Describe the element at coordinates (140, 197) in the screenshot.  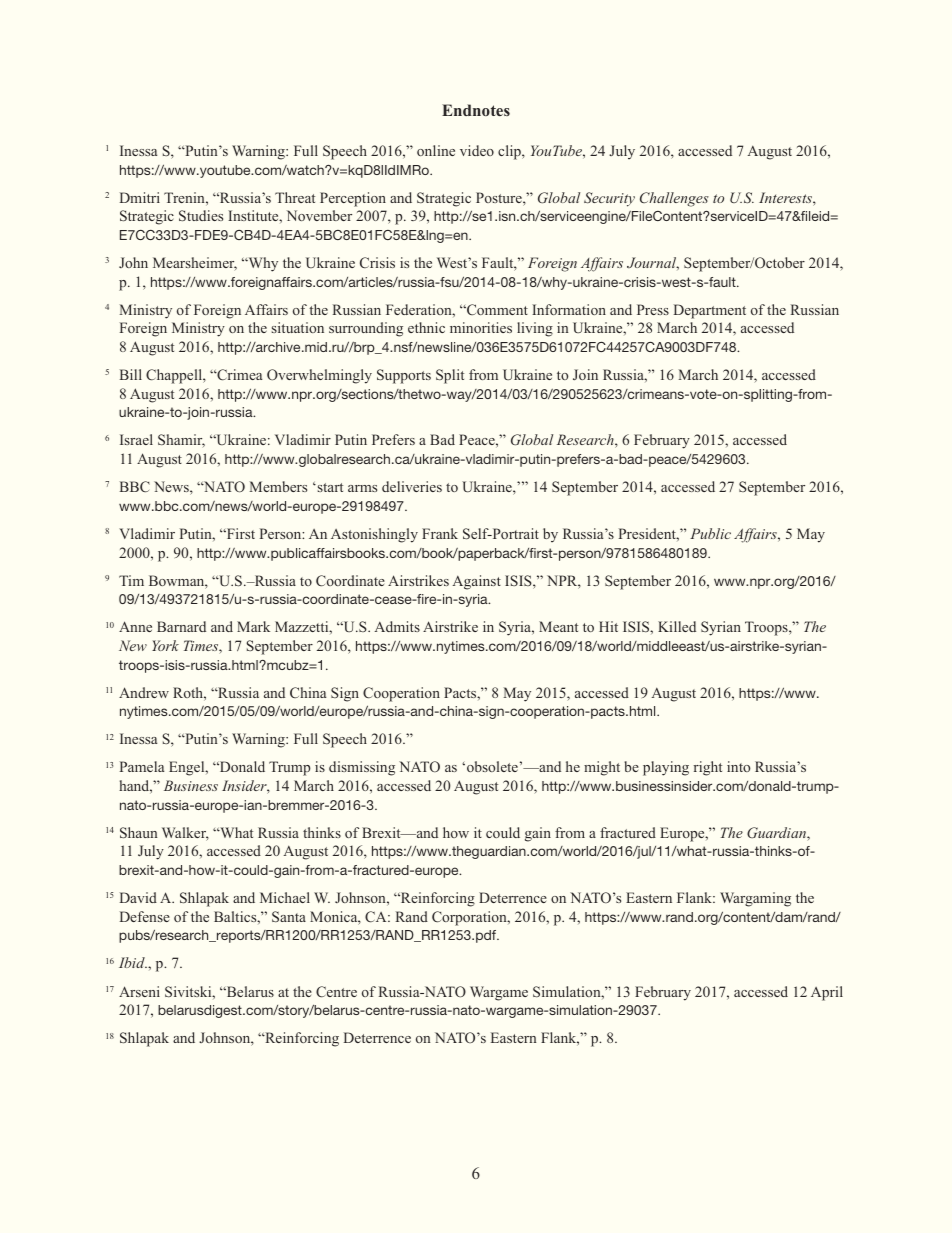
I see `Dmitri` at that location.
